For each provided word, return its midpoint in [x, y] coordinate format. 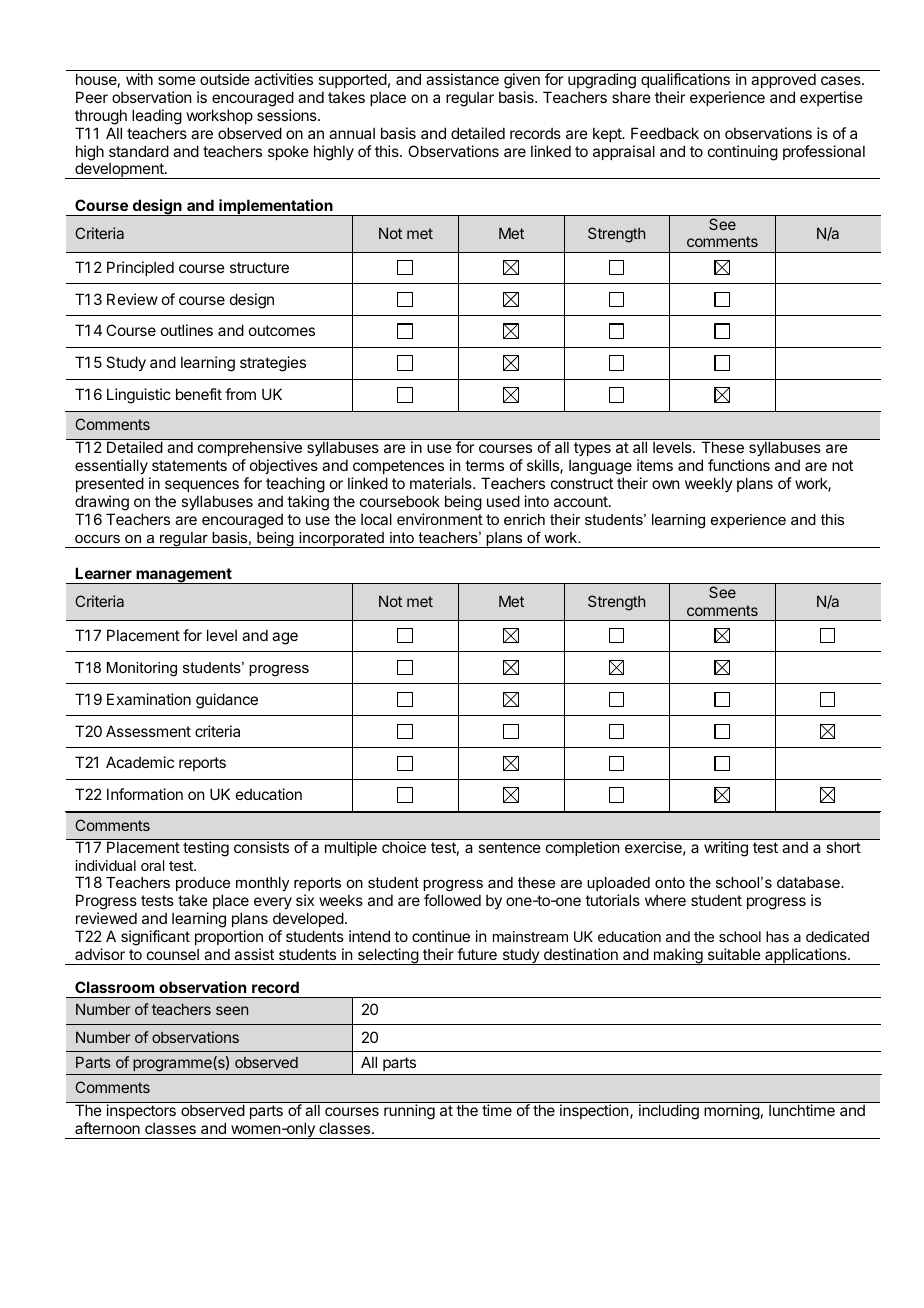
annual [352, 133]
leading [157, 117]
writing [726, 849]
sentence [509, 847]
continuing [743, 153]
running [409, 1112]
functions [739, 465]
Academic [140, 762]
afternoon [107, 1128]
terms [484, 465]
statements [189, 465]
